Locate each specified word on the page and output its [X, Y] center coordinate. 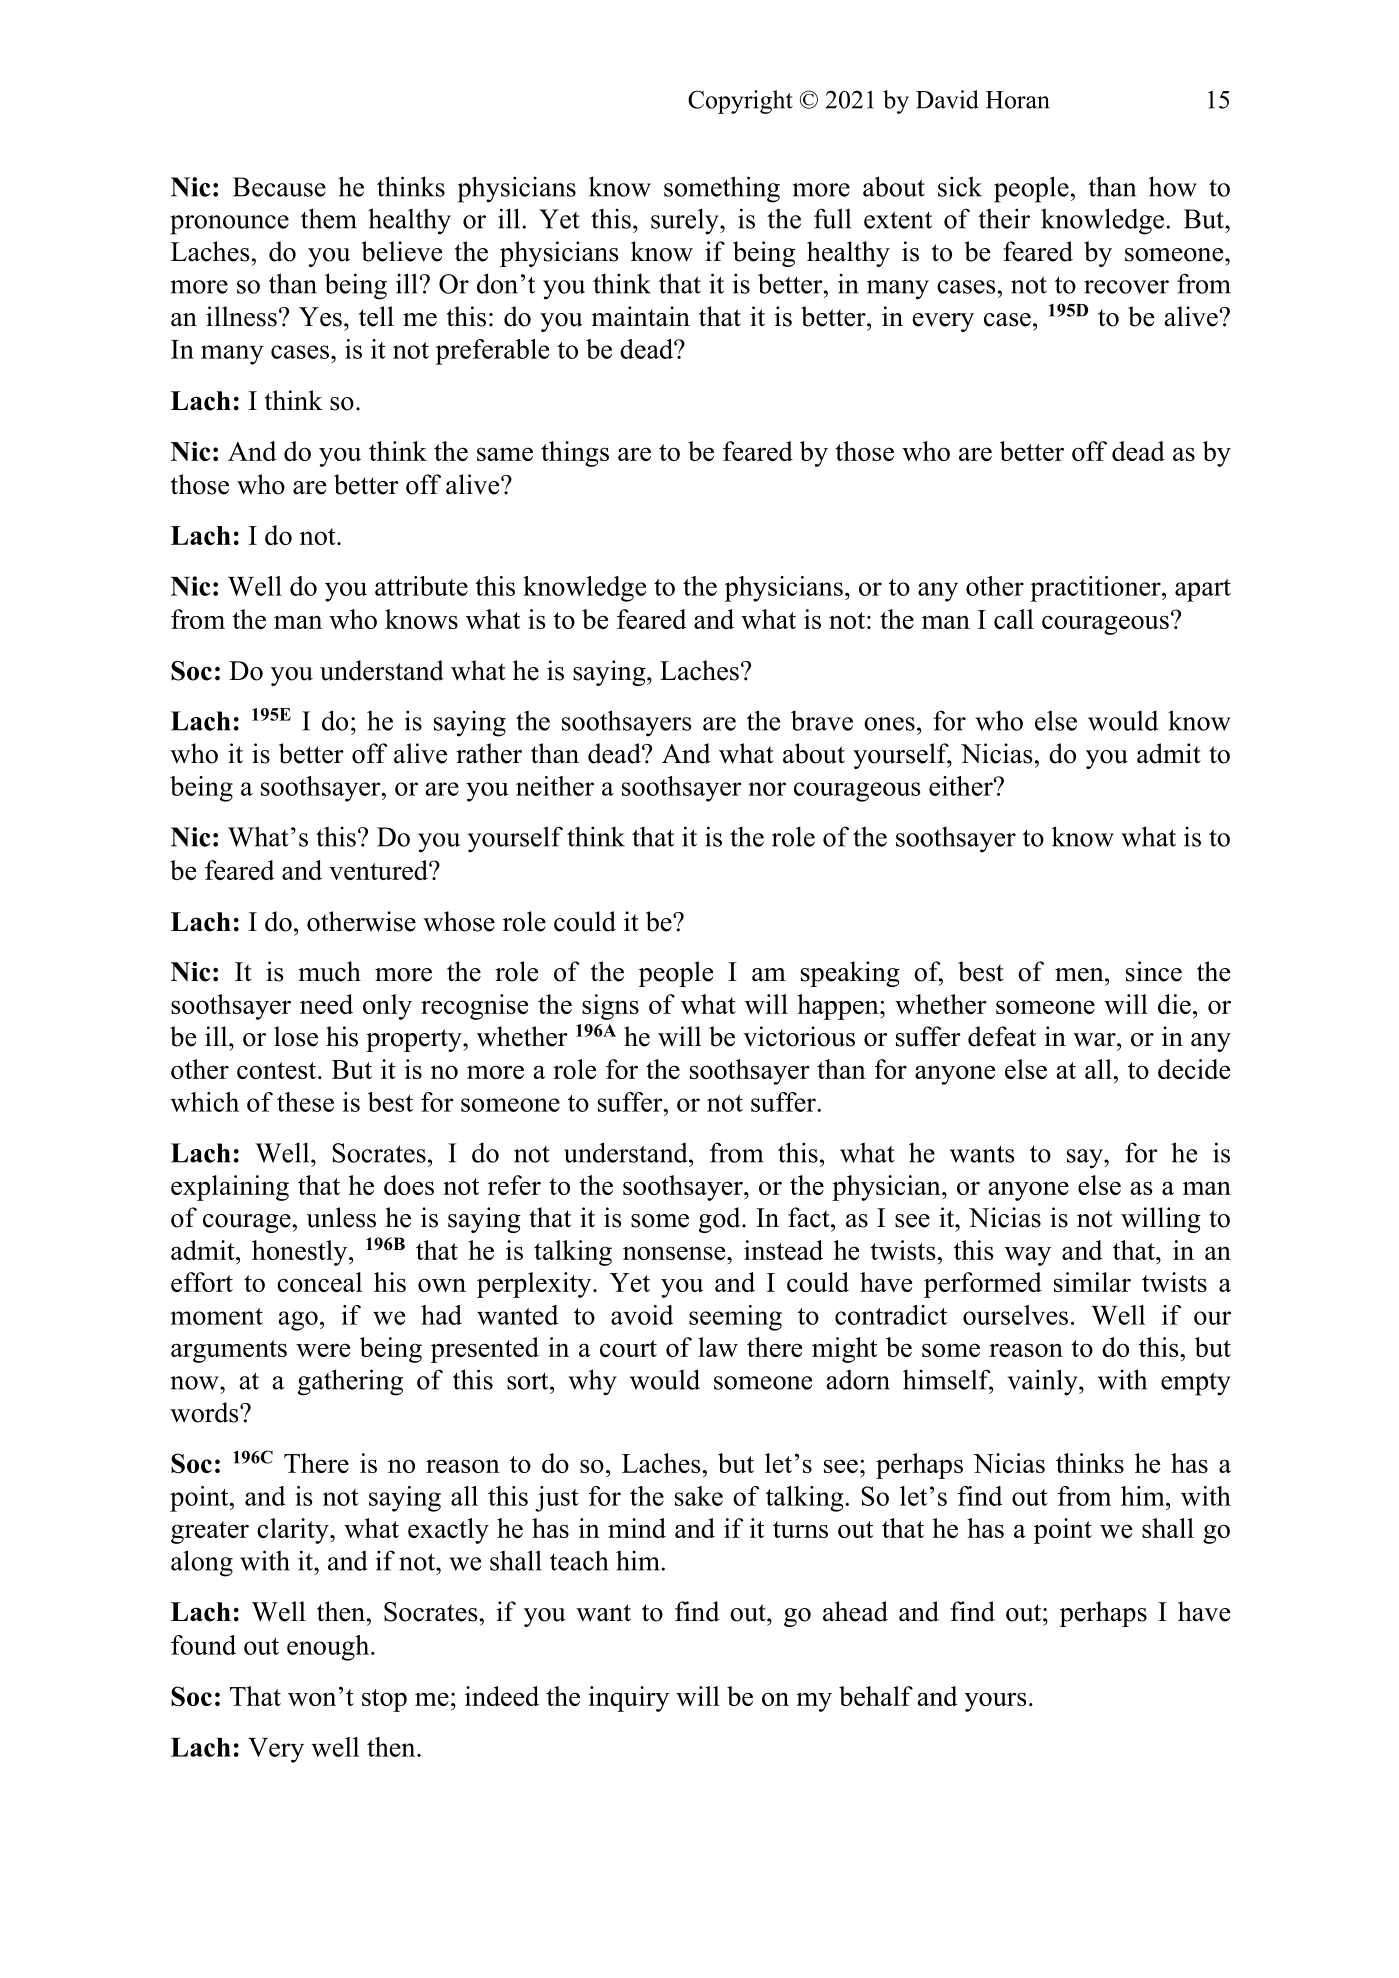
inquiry [628, 1699]
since [1154, 971]
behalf [876, 1696]
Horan [1018, 100]
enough [329, 1648]
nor [767, 789]
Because [279, 187]
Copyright [740, 102]
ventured [379, 870]
